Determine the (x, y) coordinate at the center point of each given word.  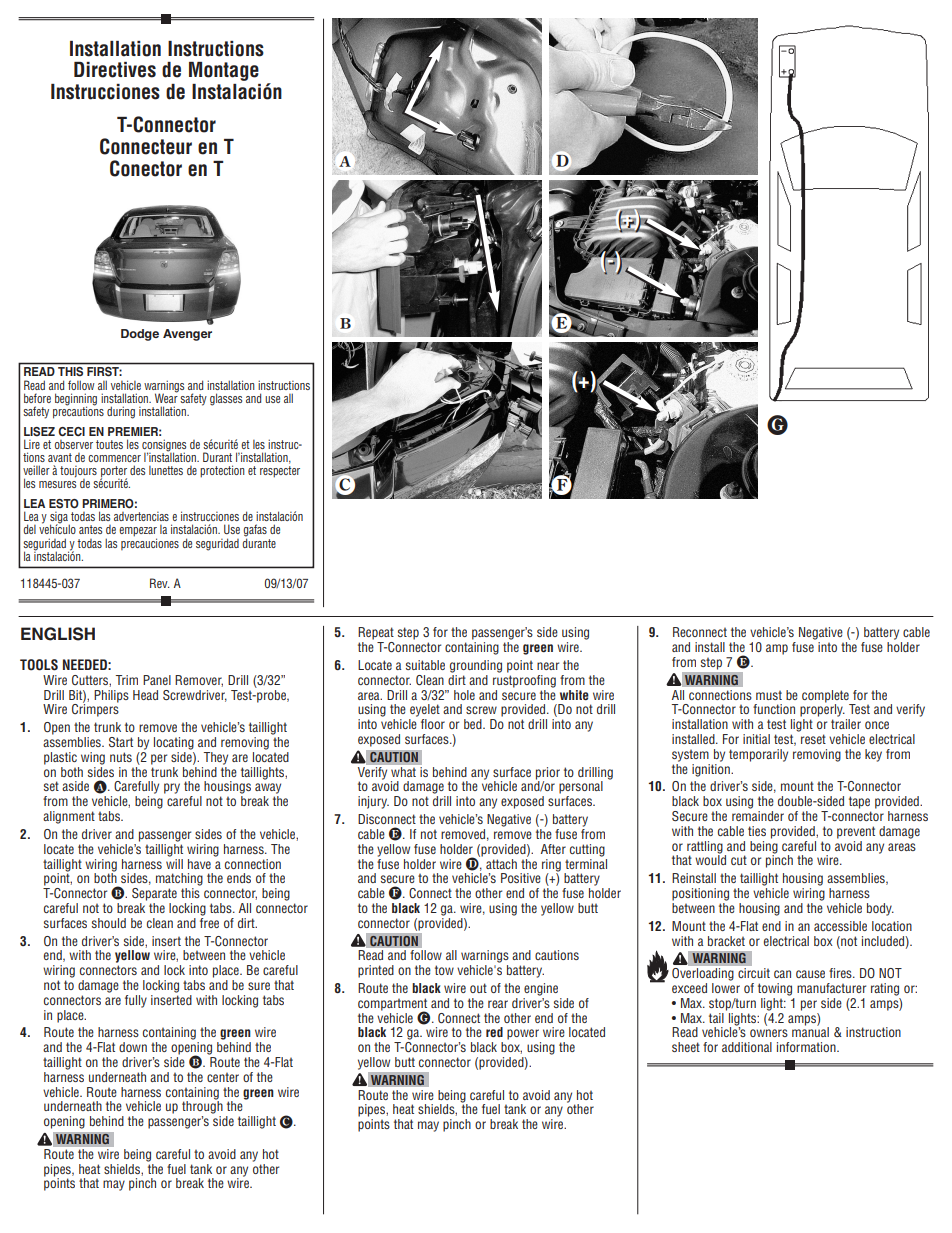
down (133, 1047)
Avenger (187, 335)
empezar (138, 533)
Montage (224, 71)
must (769, 695)
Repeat (376, 633)
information (807, 1047)
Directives (115, 70)
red (494, 1032)
